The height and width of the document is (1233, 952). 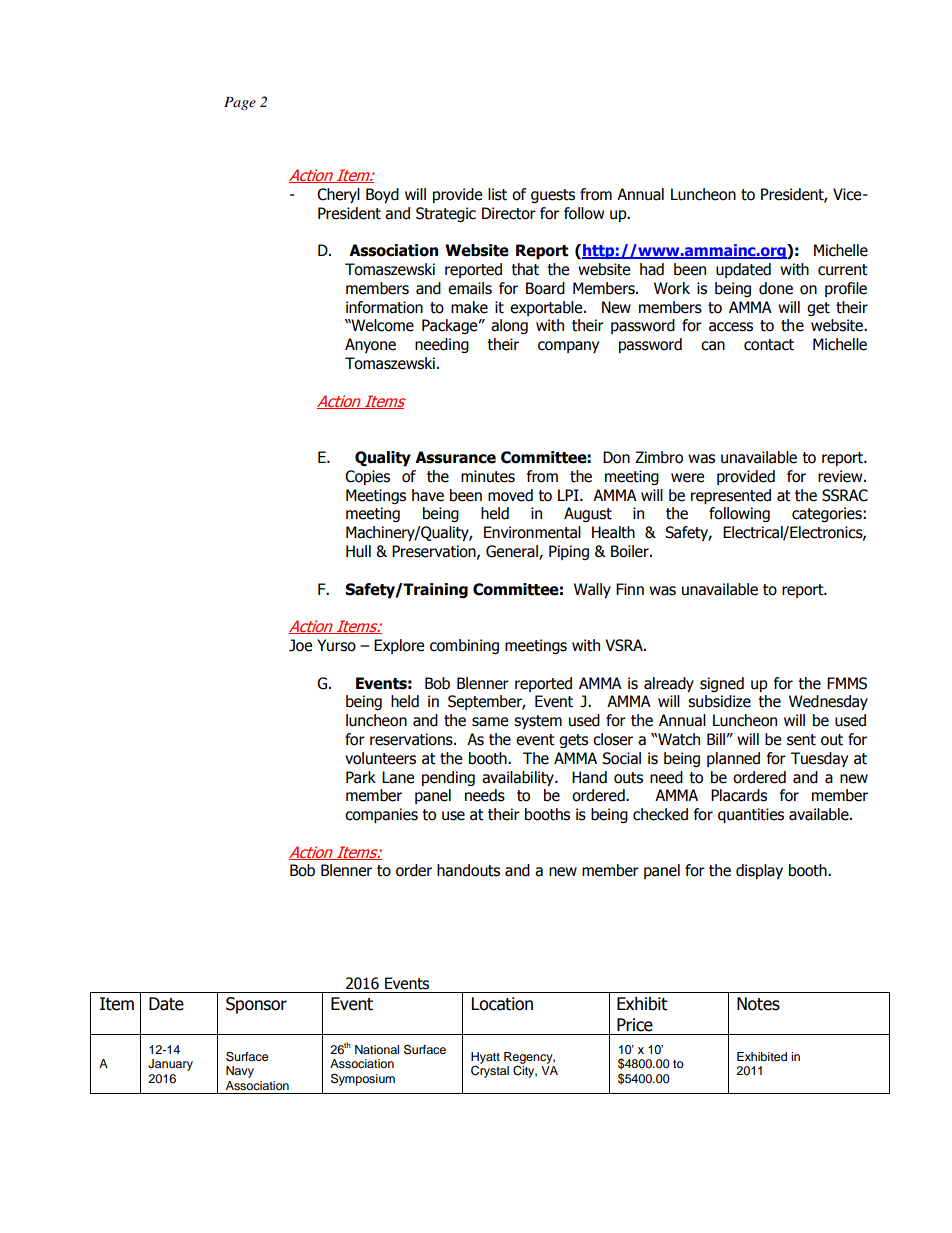 What do you see at coordinates (630, 589) in the document?
I see `Finn` at bounding box center [630, 589].
